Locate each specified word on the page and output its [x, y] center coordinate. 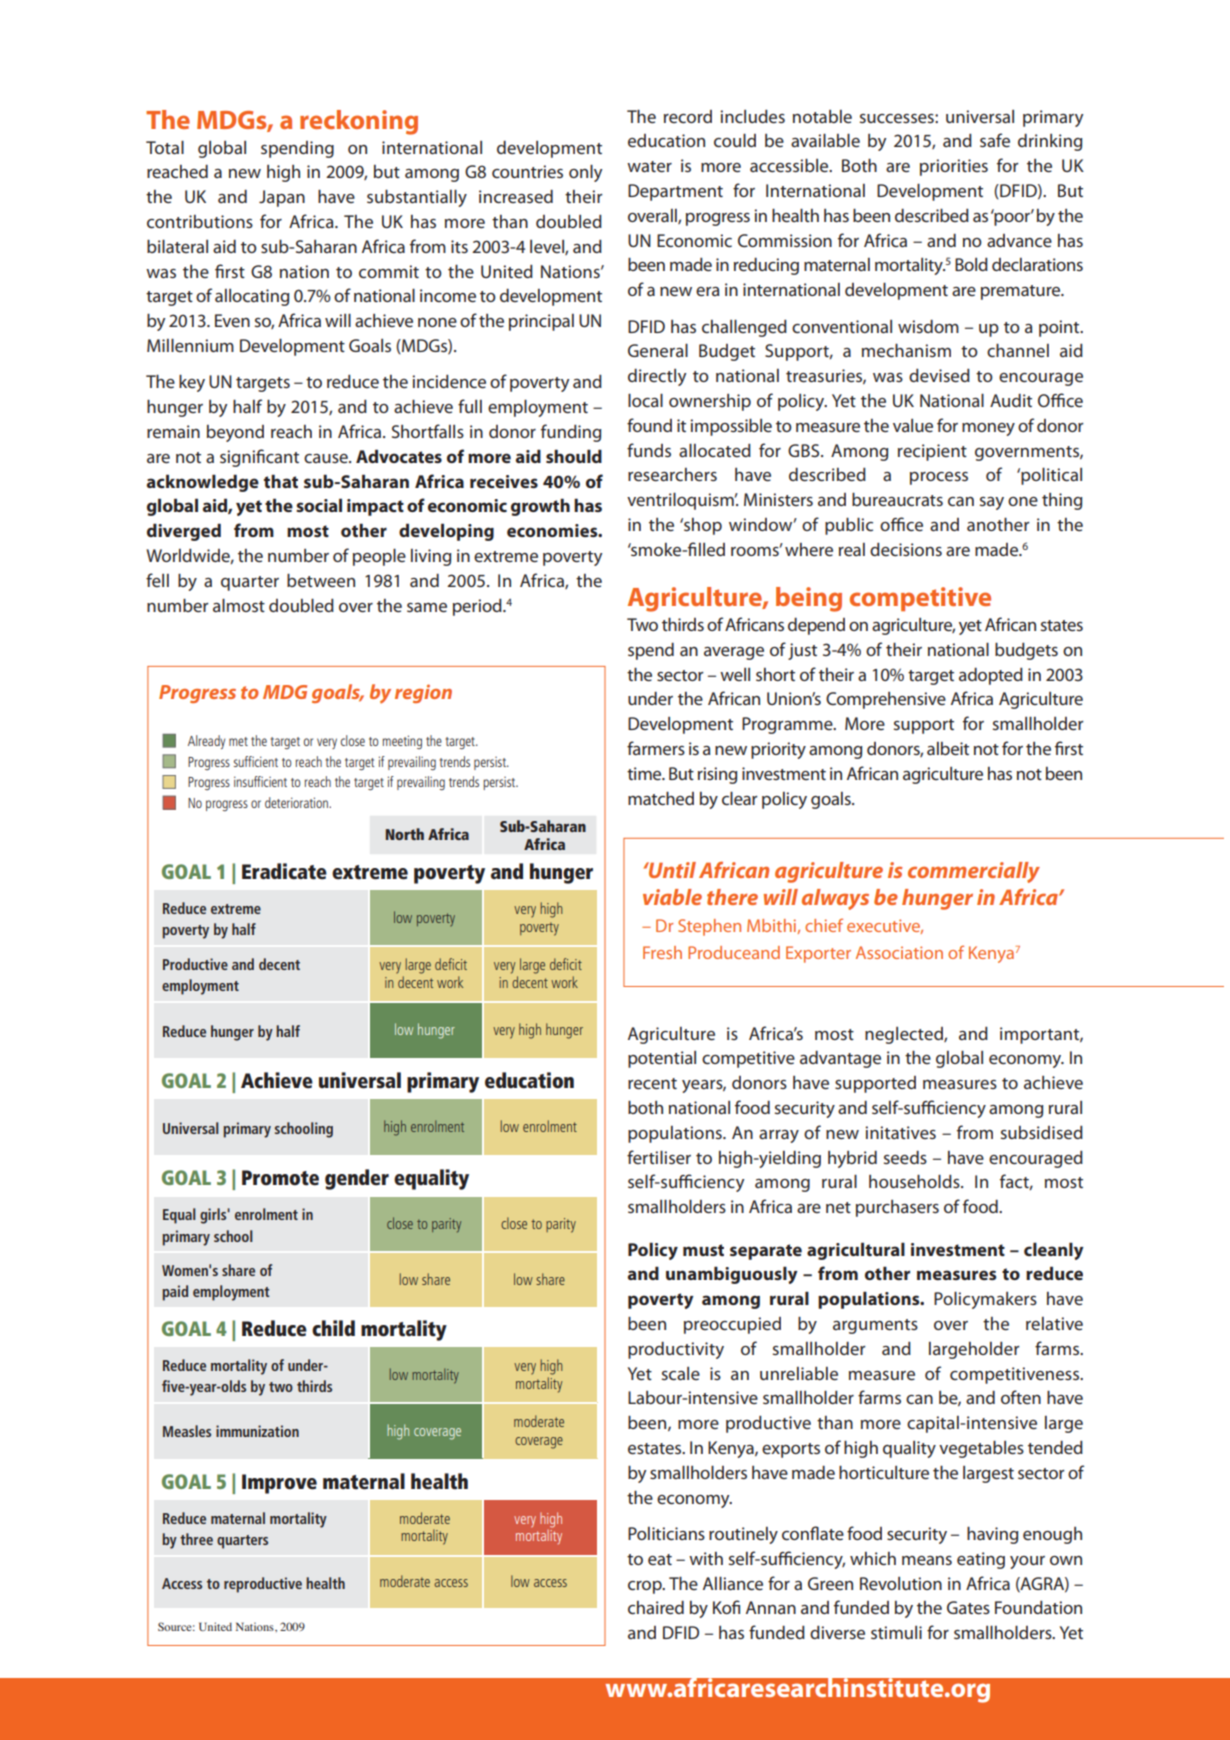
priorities [954, 167]
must [703, 1250]
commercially [974, 872]
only [585, 173]
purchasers [897, 1208]
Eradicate [284, 871]
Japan [282, 198]
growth [540, 507]
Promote [280, 1178]
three [196, 1539]
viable [672, 897]
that [281, 481]
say [992, 503]
